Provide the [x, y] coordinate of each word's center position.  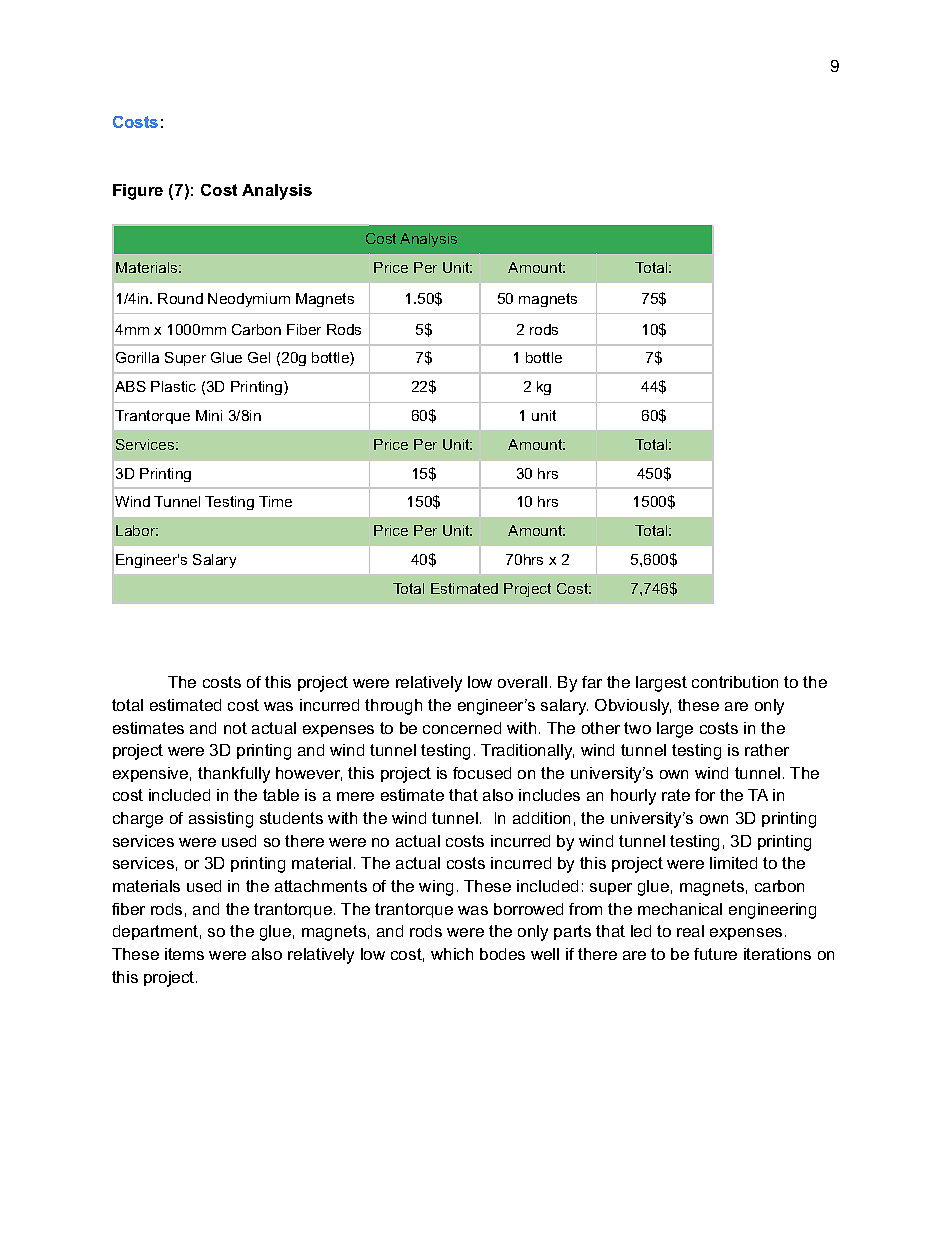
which [452, 954]
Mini [209, 415]
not [235, 728]
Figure [138, 192]
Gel [259, 357]
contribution [735, 682]
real [690, 931]
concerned [462, 728]
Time [275, 501]
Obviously [633, 707]
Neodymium [249, 300]
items [184, 954]
